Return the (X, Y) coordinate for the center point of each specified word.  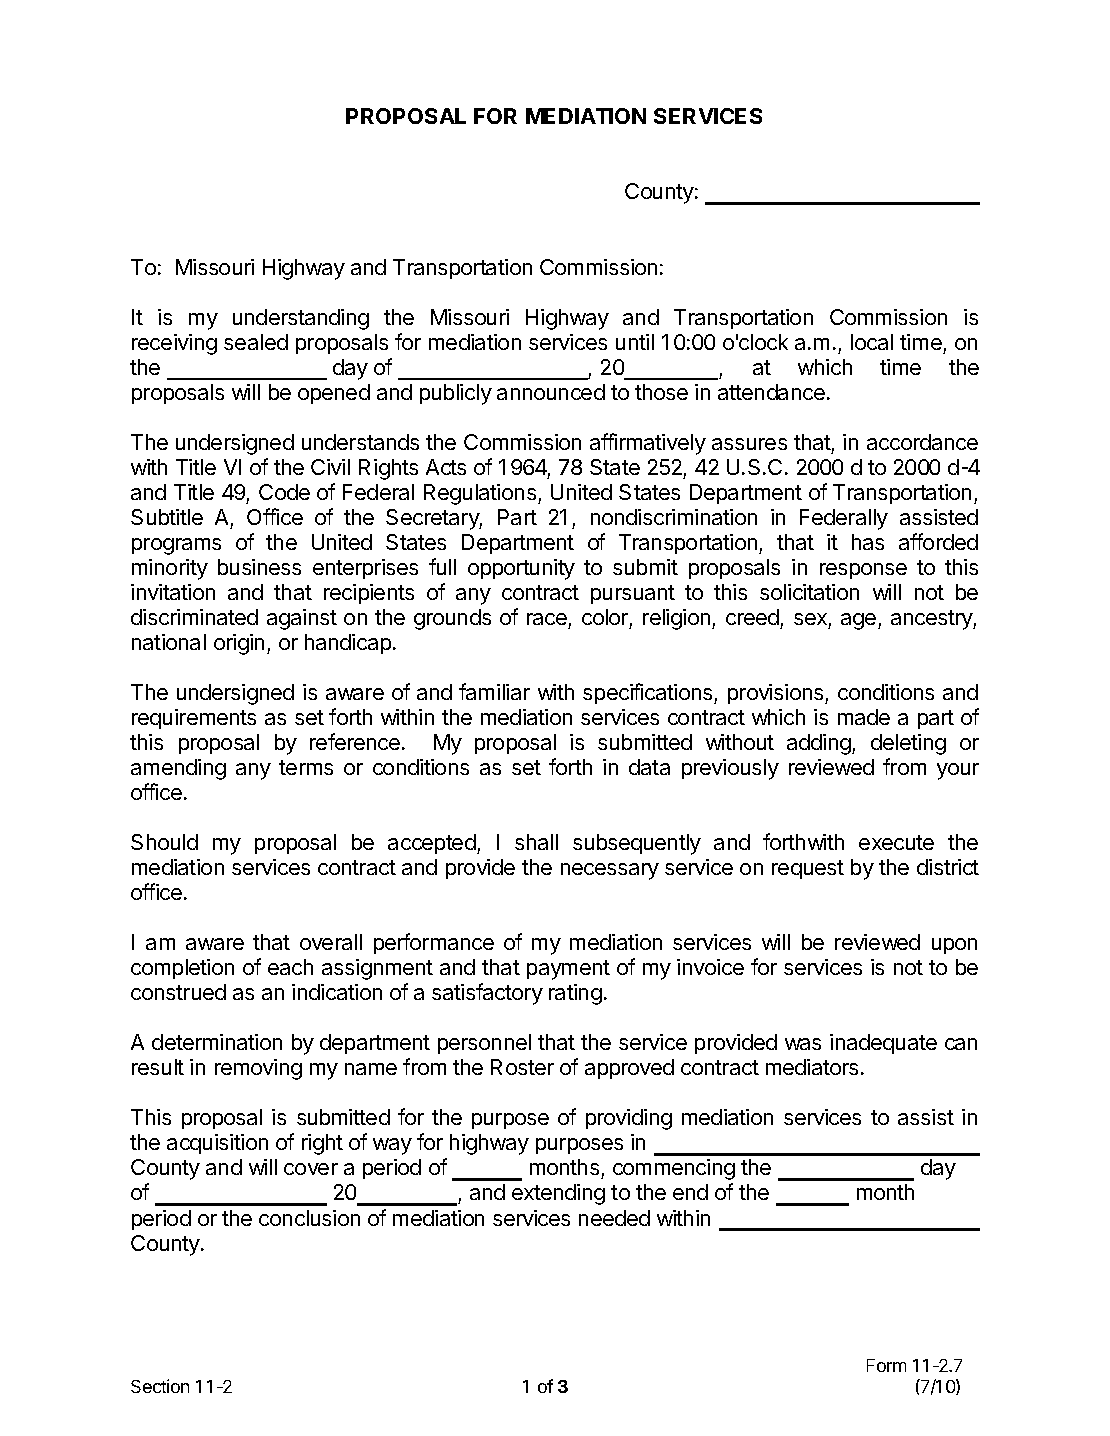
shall (536, 842)
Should (164, 842)
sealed (256, 342)
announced (551, 392)
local (872, 342)
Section (160, 1386)
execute (896, 842)
